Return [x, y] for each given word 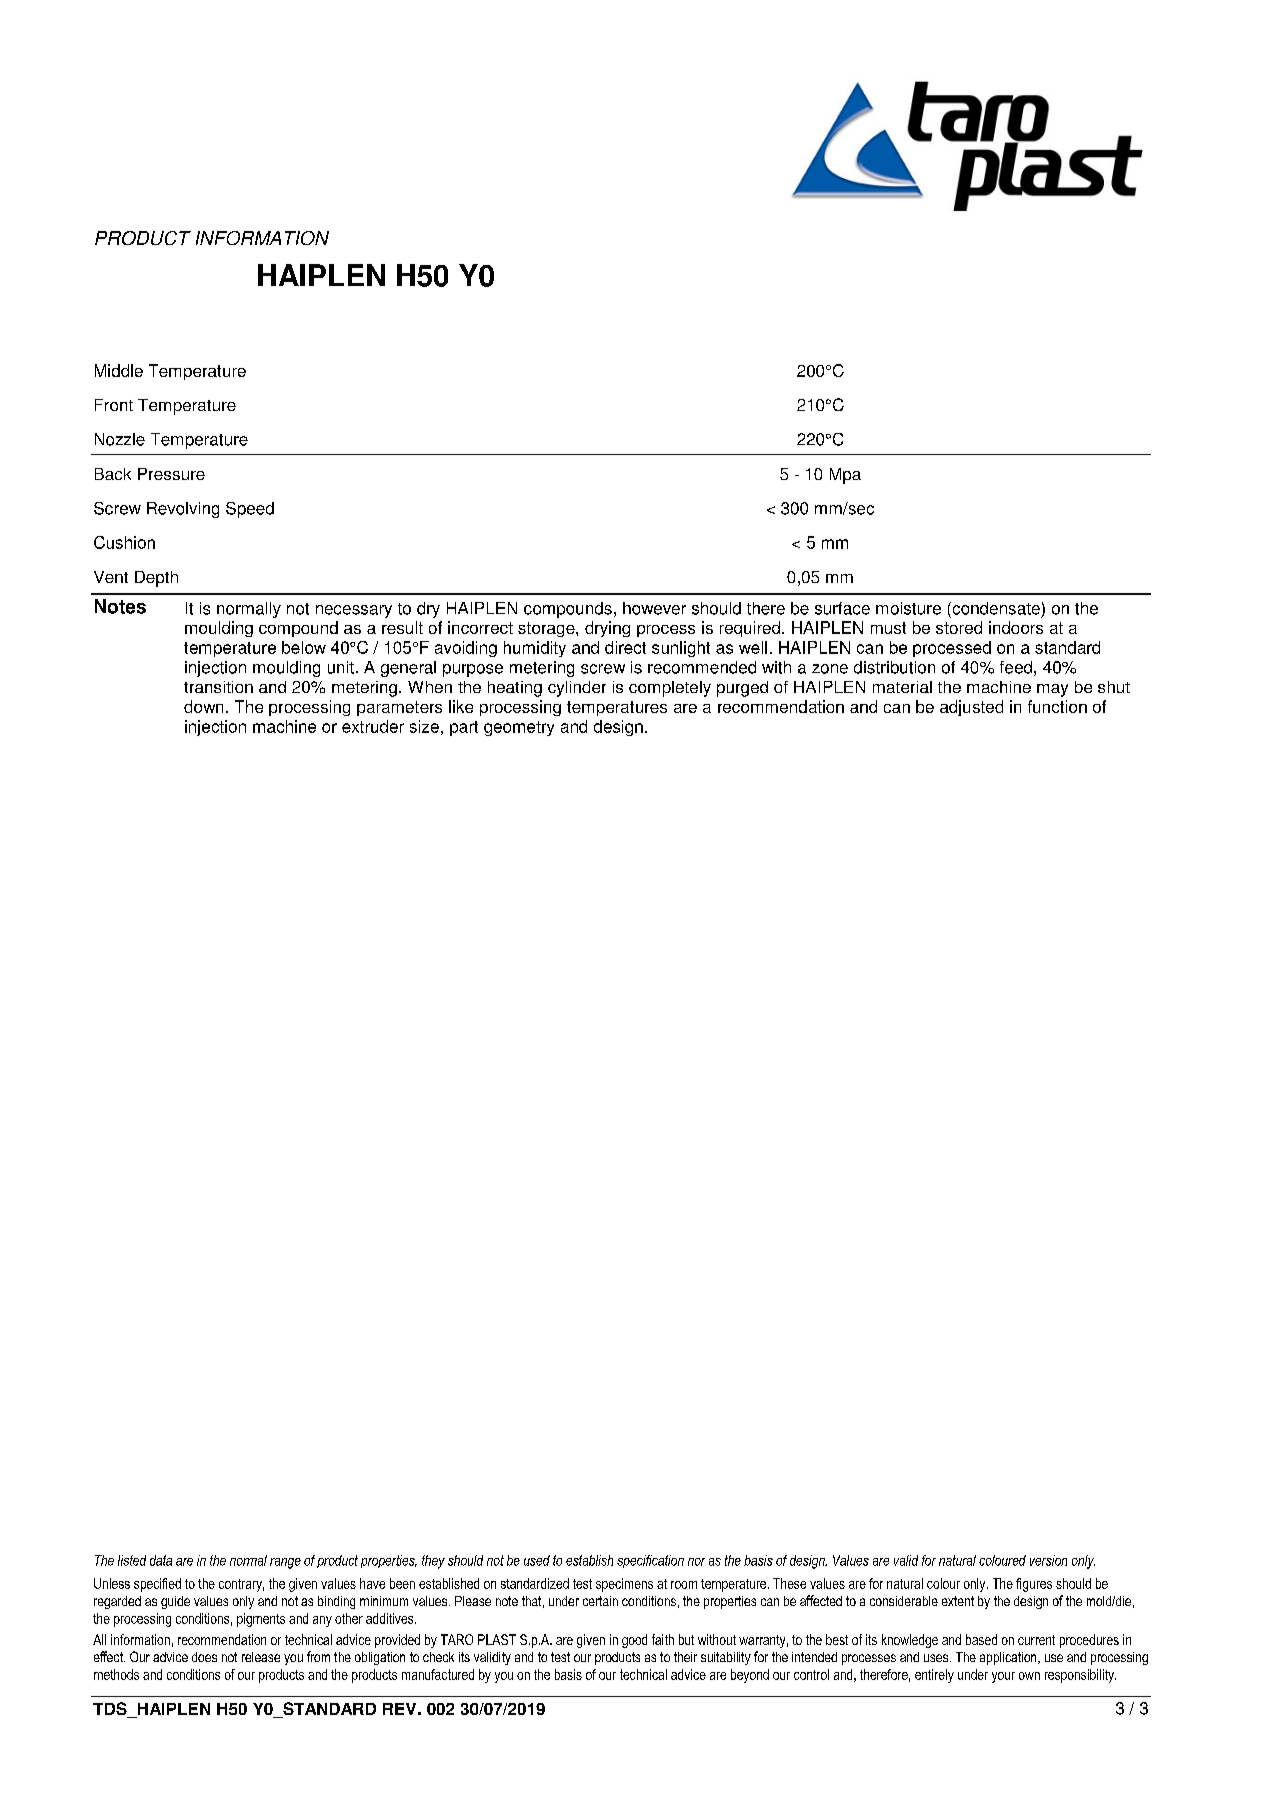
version [1048, 1560]
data [161, 1560]
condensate [995, 608]
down [203, 706]
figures [1034, 1585]
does [204, 1657]
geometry [519, 728]
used [537, 1560]
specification [650, 1561]
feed [1016, 667]
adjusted [971, 708]
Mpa [845, 476]
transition [218, 687]
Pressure [171, 474]
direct [625, 647]
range [285, 1563]
